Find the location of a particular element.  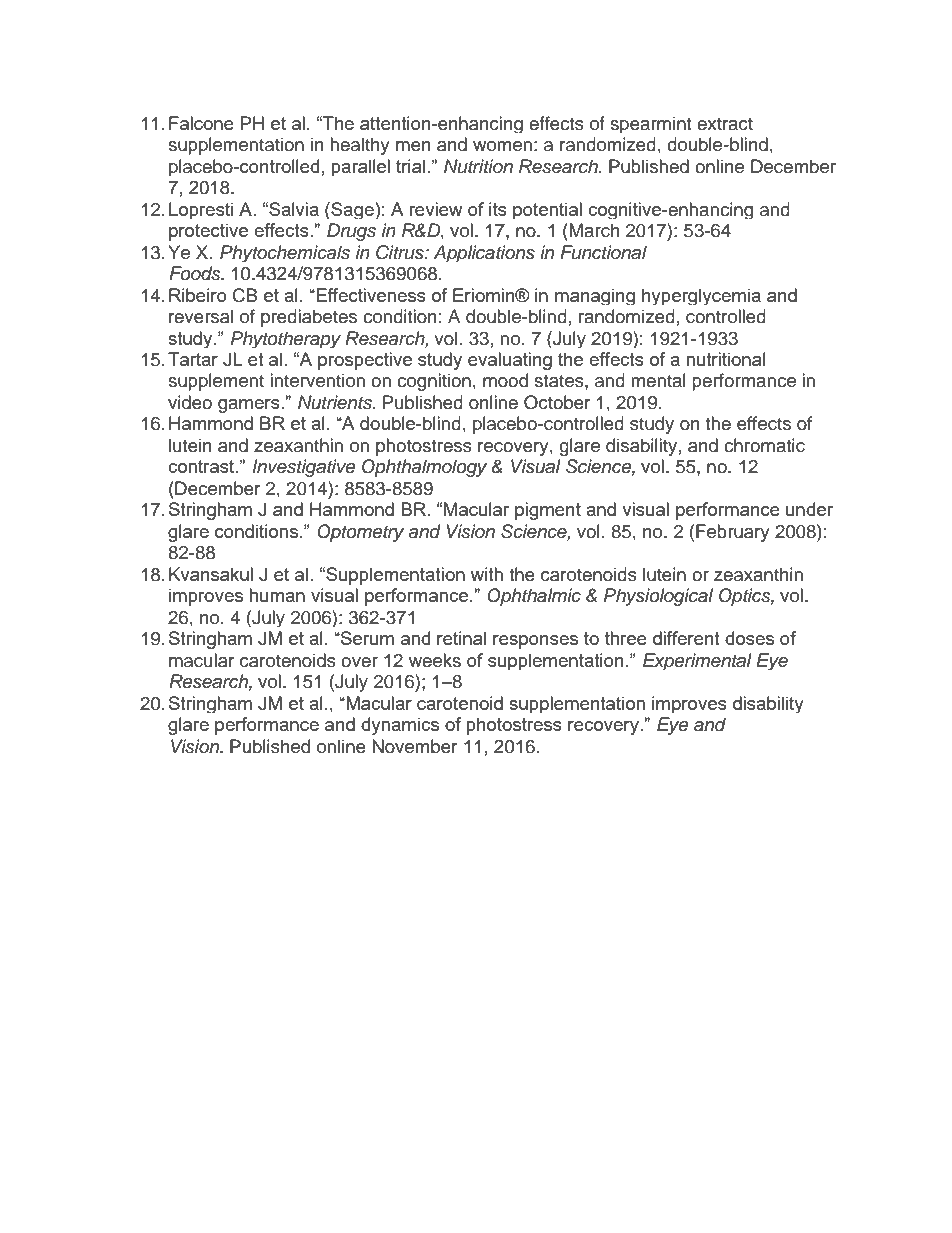

chromatic is located at coordinates (764, 445).
